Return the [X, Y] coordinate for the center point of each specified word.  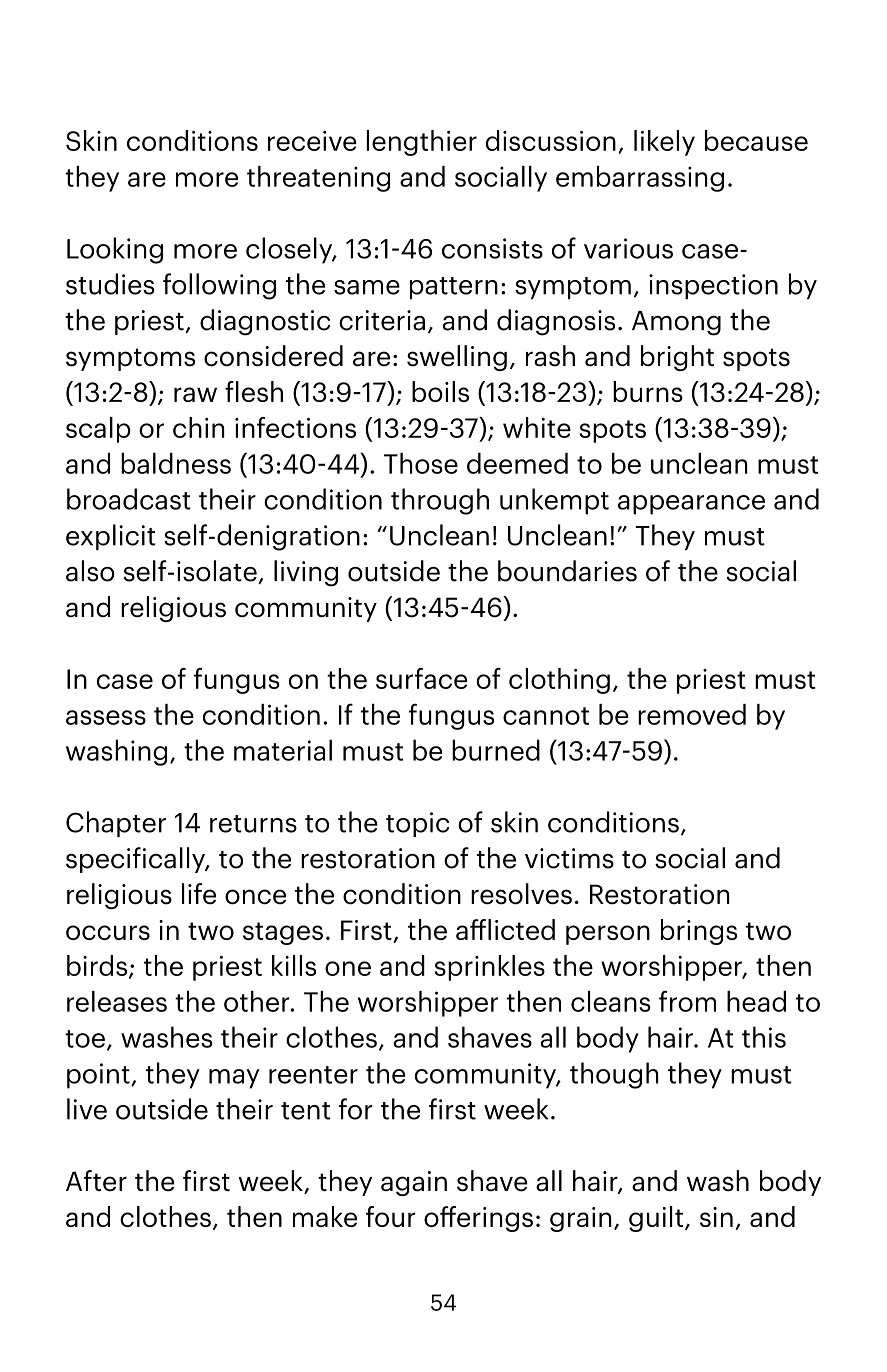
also [90, 571]
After [96, 1181]
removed [692, 714]
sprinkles [490, 968]
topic [417, 824]
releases [117, 1001]
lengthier [422, 143]
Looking [115, 250]
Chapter [116, 824]
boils [440, 391]
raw [195, 394]
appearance [691, 505]
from [687, 1001]
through [440, 501]
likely [664, 143]
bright [677, 358]
